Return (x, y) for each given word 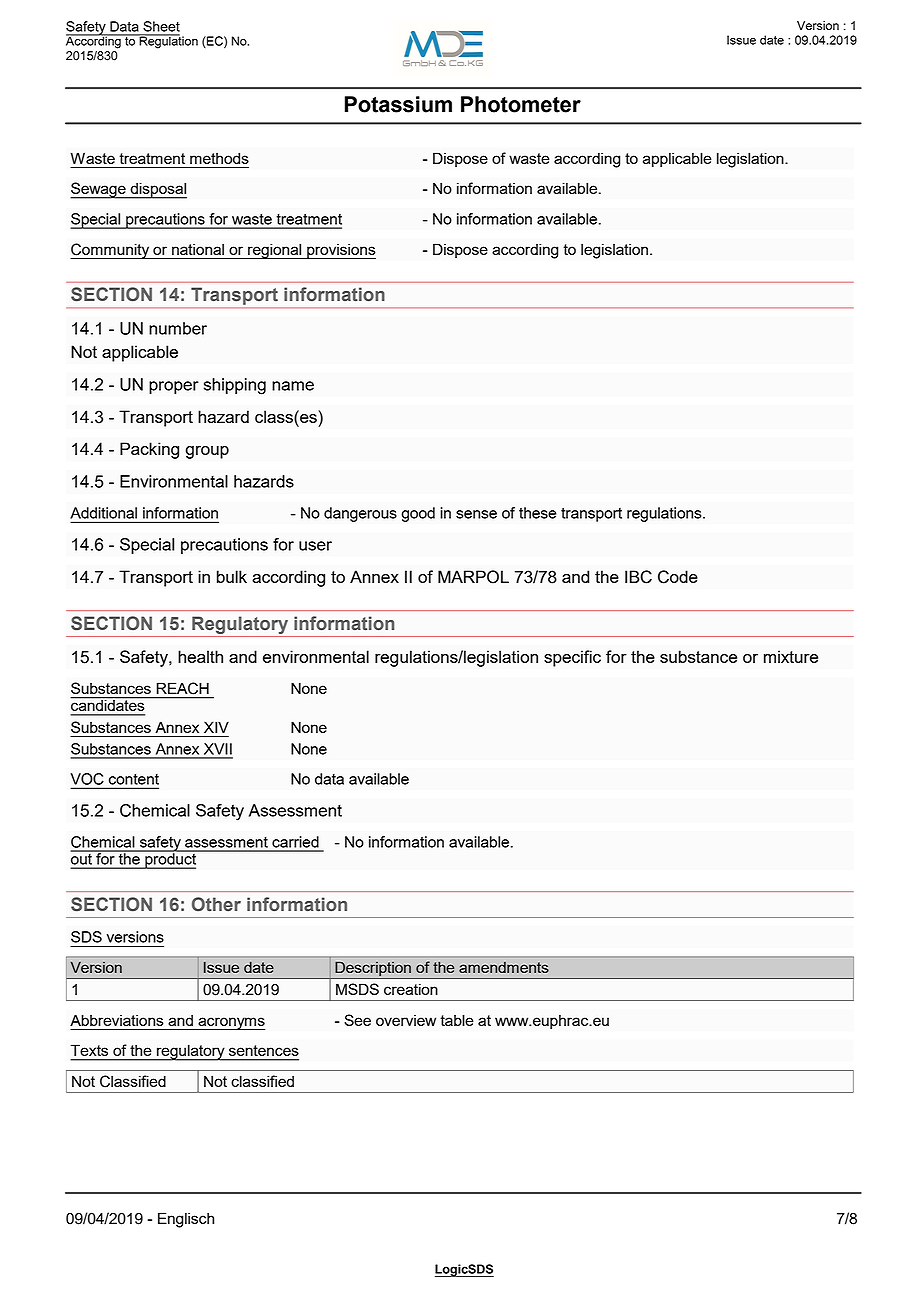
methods (219, 158)
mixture (791, 656)
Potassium (398, 104)
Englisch (186, 1220)
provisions (340, 251)
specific (572, 658)
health (200, 656)
